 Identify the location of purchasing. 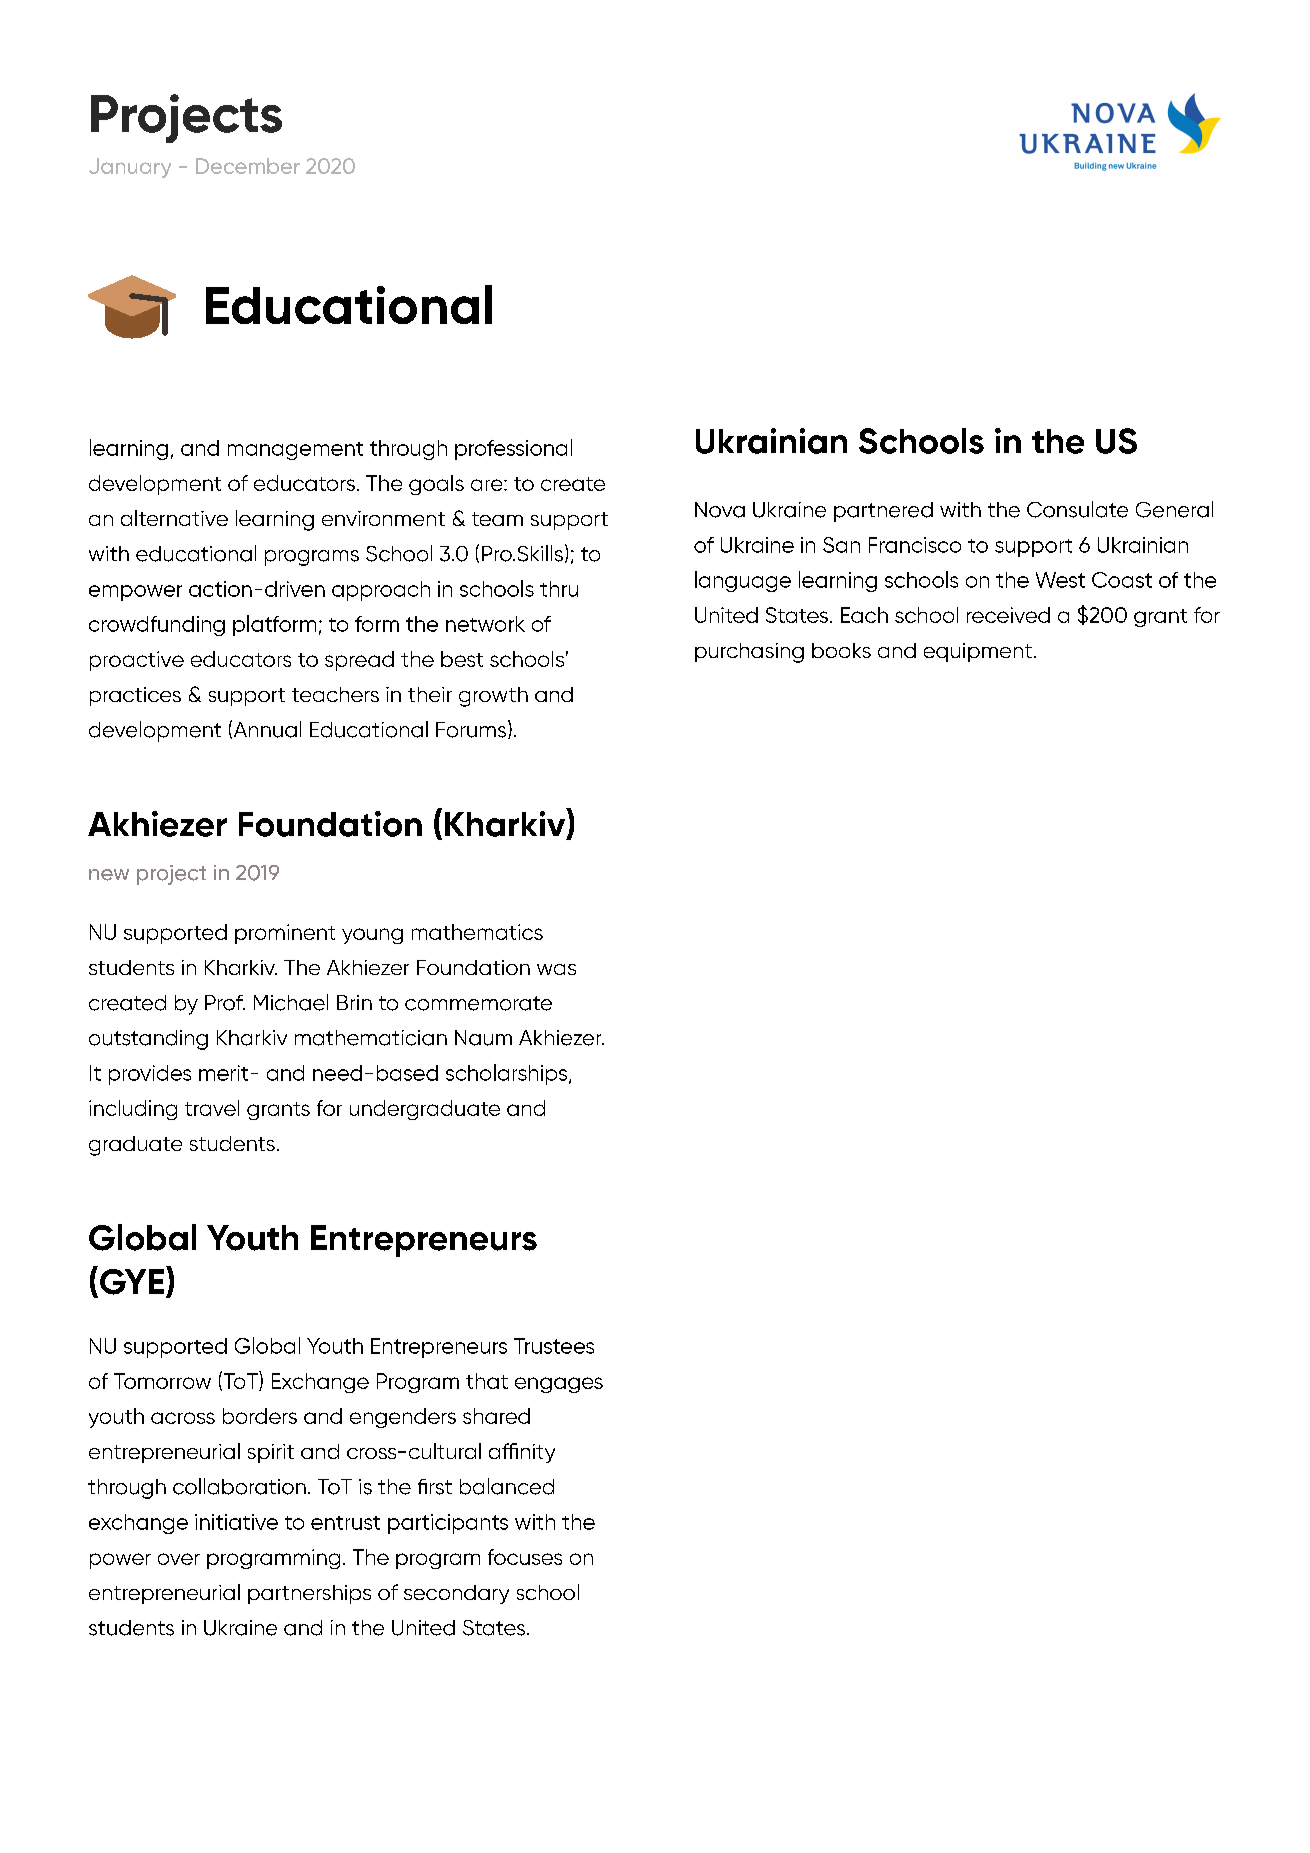
(749, 653).
